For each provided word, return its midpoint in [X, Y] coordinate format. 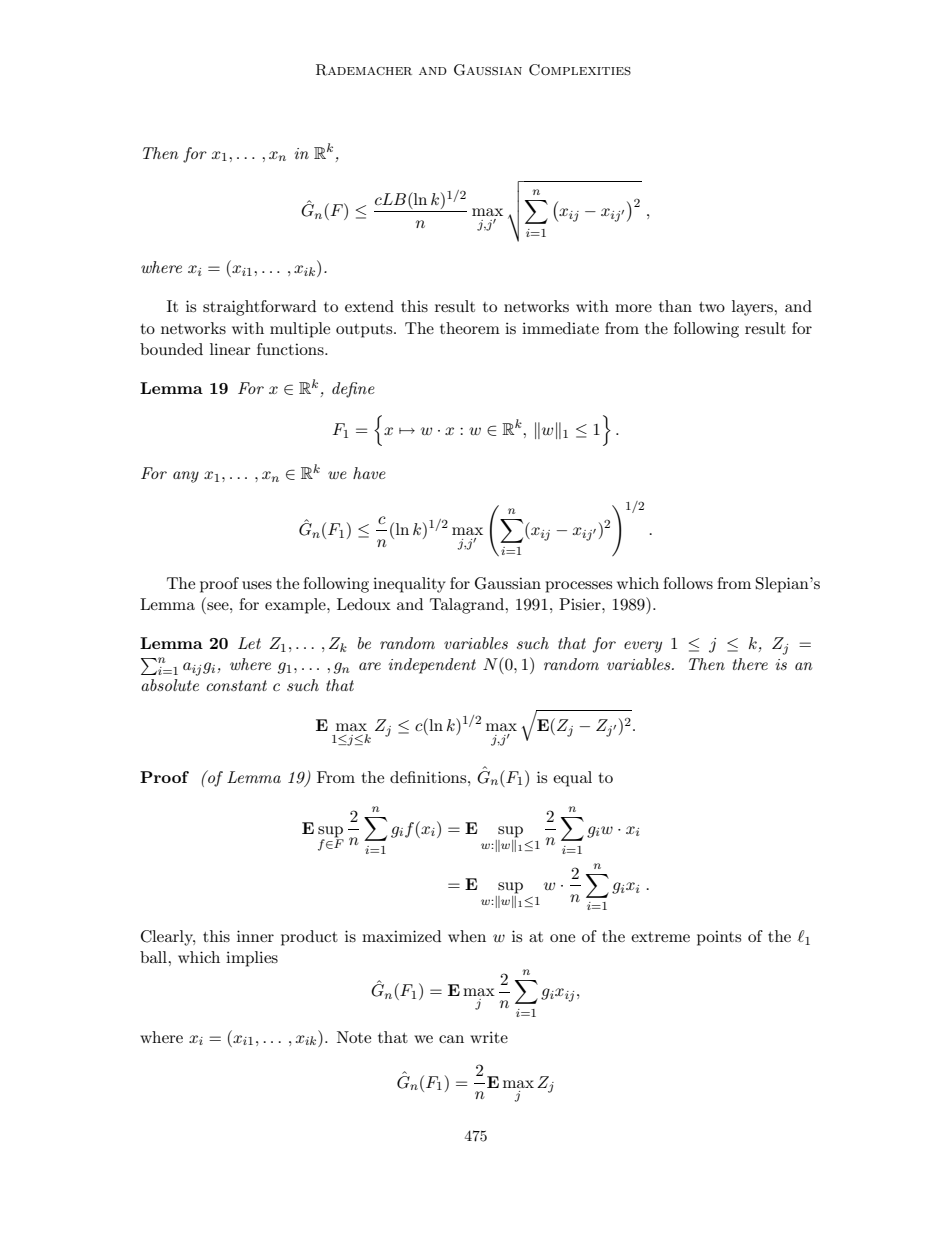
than [675, 306]
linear [230, 349]
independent [432, 666]
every [643, 647]
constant [236, 685]
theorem [470, 328]
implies [252, 959]
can [451, 1039]
